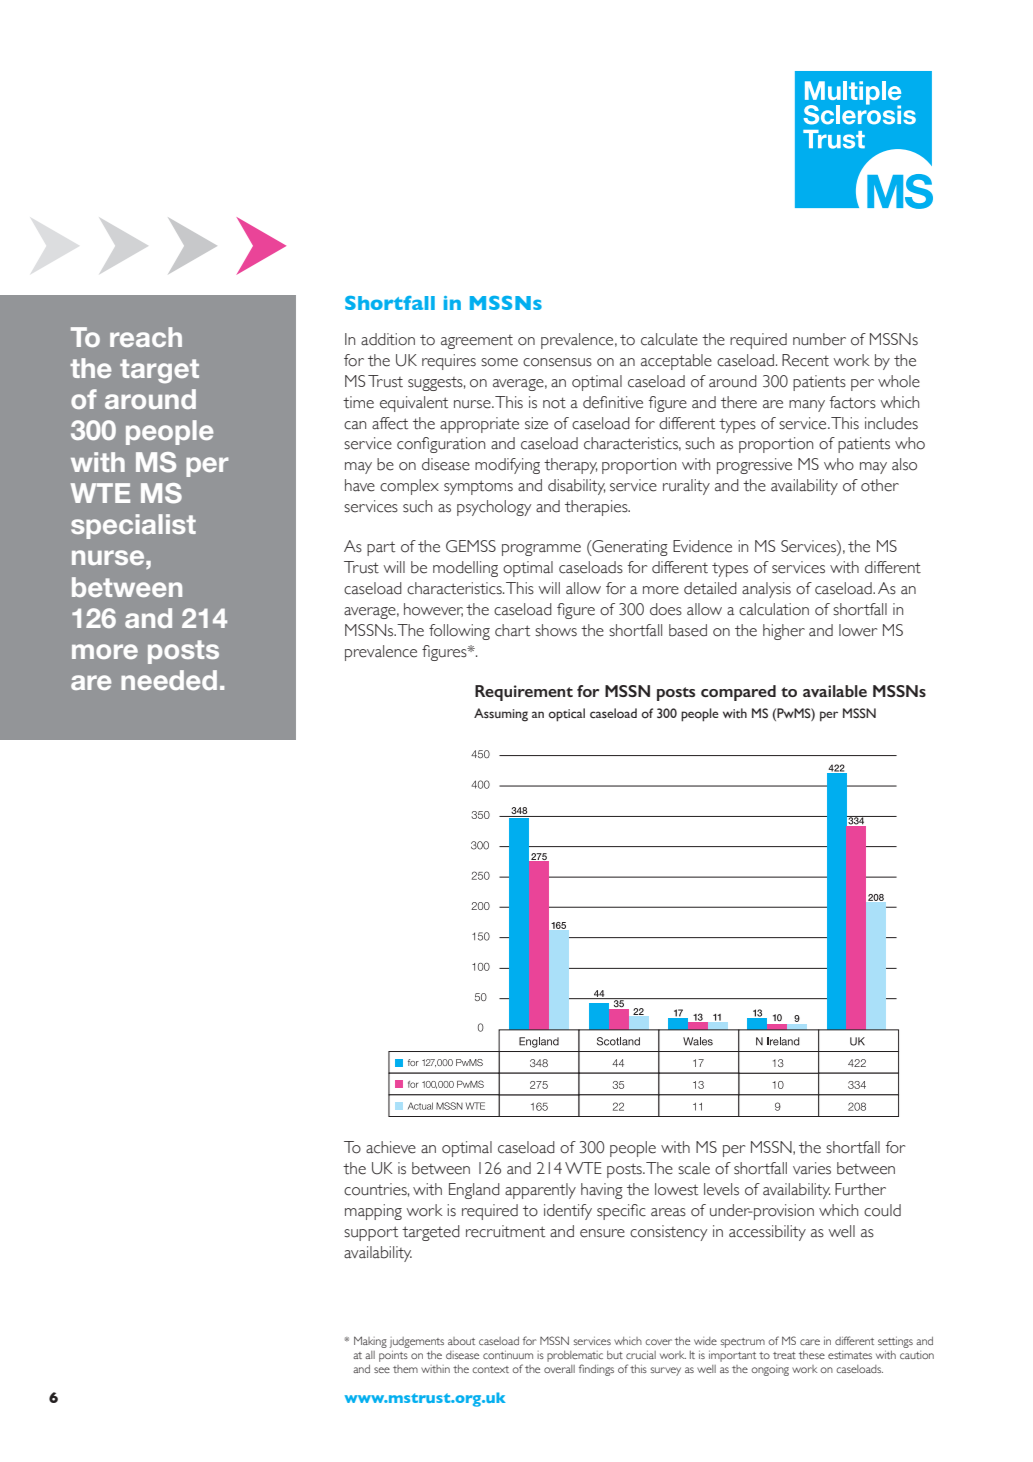 The width and height of the image is (1033, 1462). Describe the element at coordinates (805, 360) in the image. I see `Recent` at that location.
